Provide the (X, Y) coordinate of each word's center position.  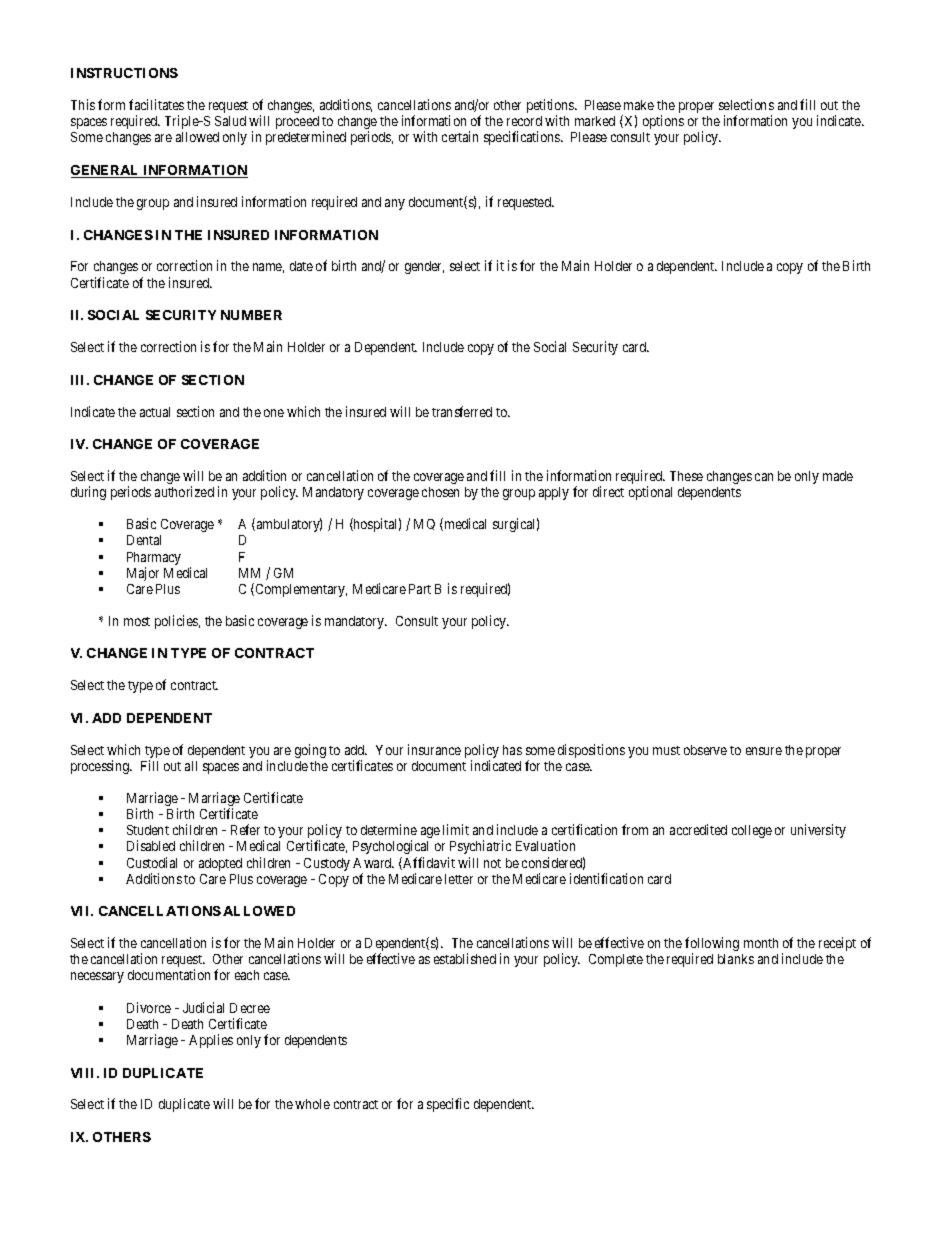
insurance (434, 749)
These (686, 476)
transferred (462, 411)
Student (148, 830)
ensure (764, 751)
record (524, 121)
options (663, 122)
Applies (211, 1041)
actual (155, 412)
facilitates (156, 104)
